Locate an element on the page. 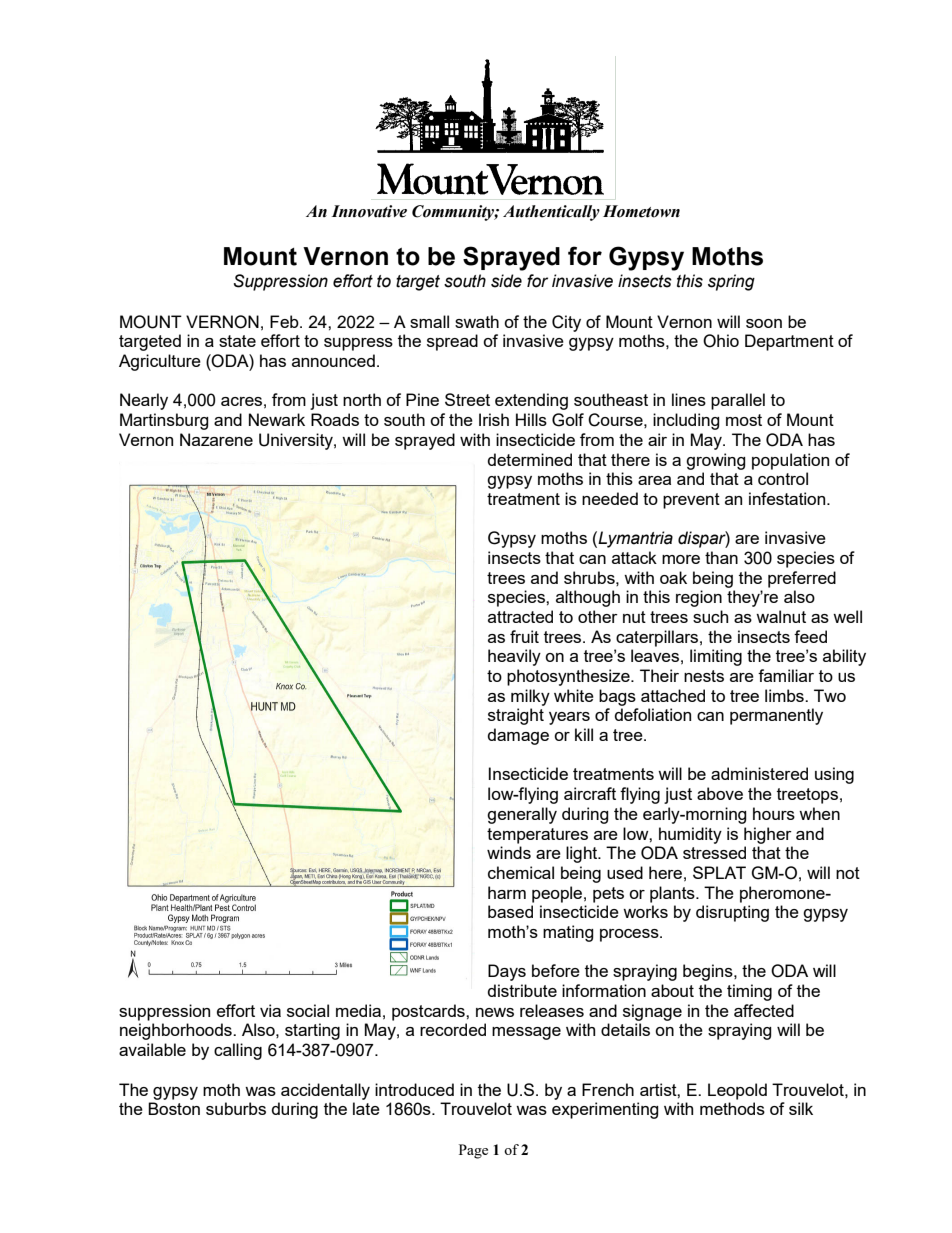  population is located at coordinates (790, 461).
